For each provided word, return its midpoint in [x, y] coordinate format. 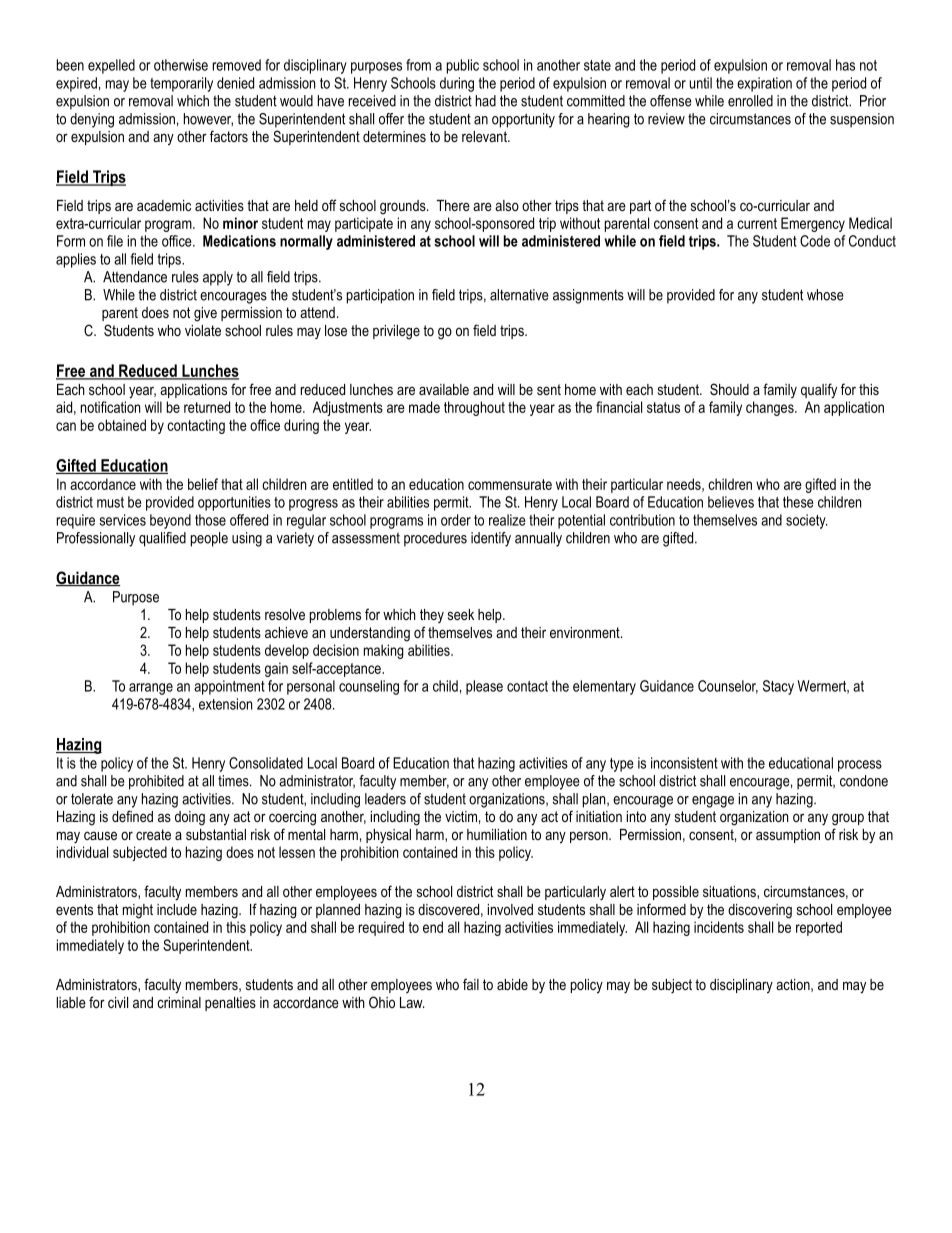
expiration [764, 84]
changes [771, 408]
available [444, 389]
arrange [151, 689]
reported [819, 928]
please [484, 687]
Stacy [778, 687]
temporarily [181, 84]
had [486, 101]
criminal [179, 1002]
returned [207, 407]
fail [471, 984]
